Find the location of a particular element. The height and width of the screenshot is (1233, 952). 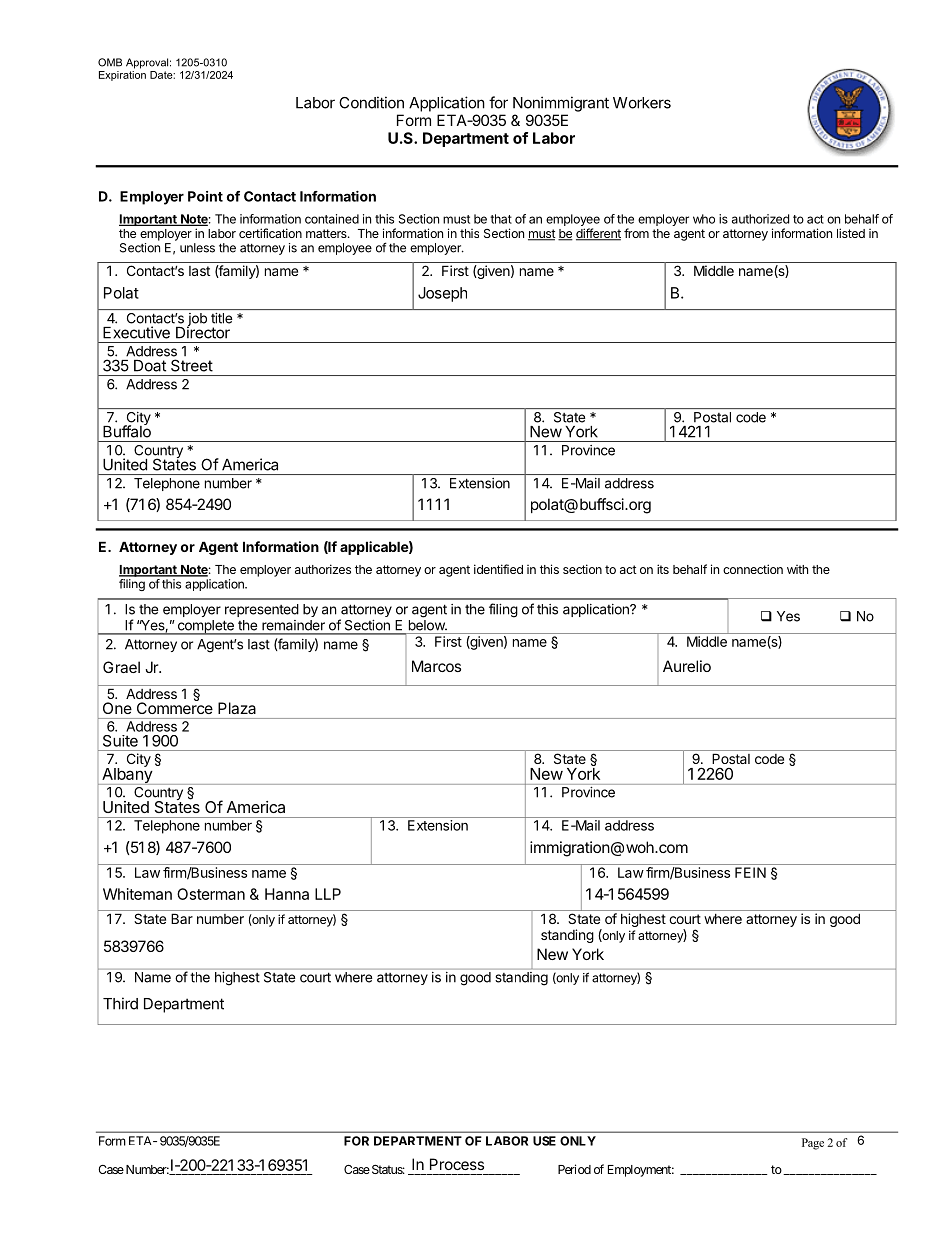

LLP is located at coordinates (328, 894).
